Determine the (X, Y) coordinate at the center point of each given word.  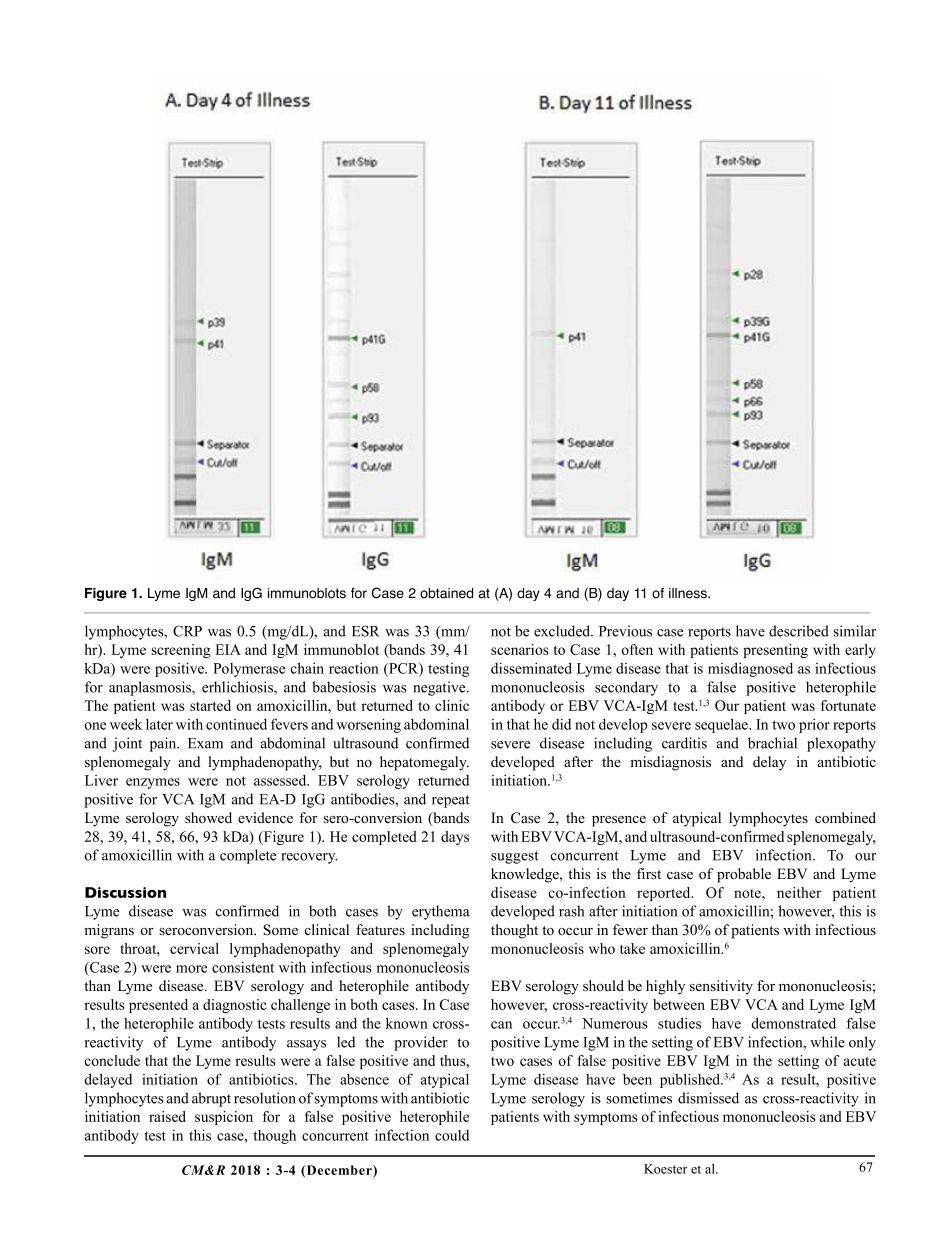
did (561, 724)
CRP (187, 631)
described (799, 631)
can (501, 1025)
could (452, 1135)
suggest (515, 857)
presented (158, 1006)
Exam (205, 743)
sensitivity (721, 987)
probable (744, 875)
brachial (772, 743)
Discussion (125, 892)
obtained (446, 593)
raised (167, 1116)
